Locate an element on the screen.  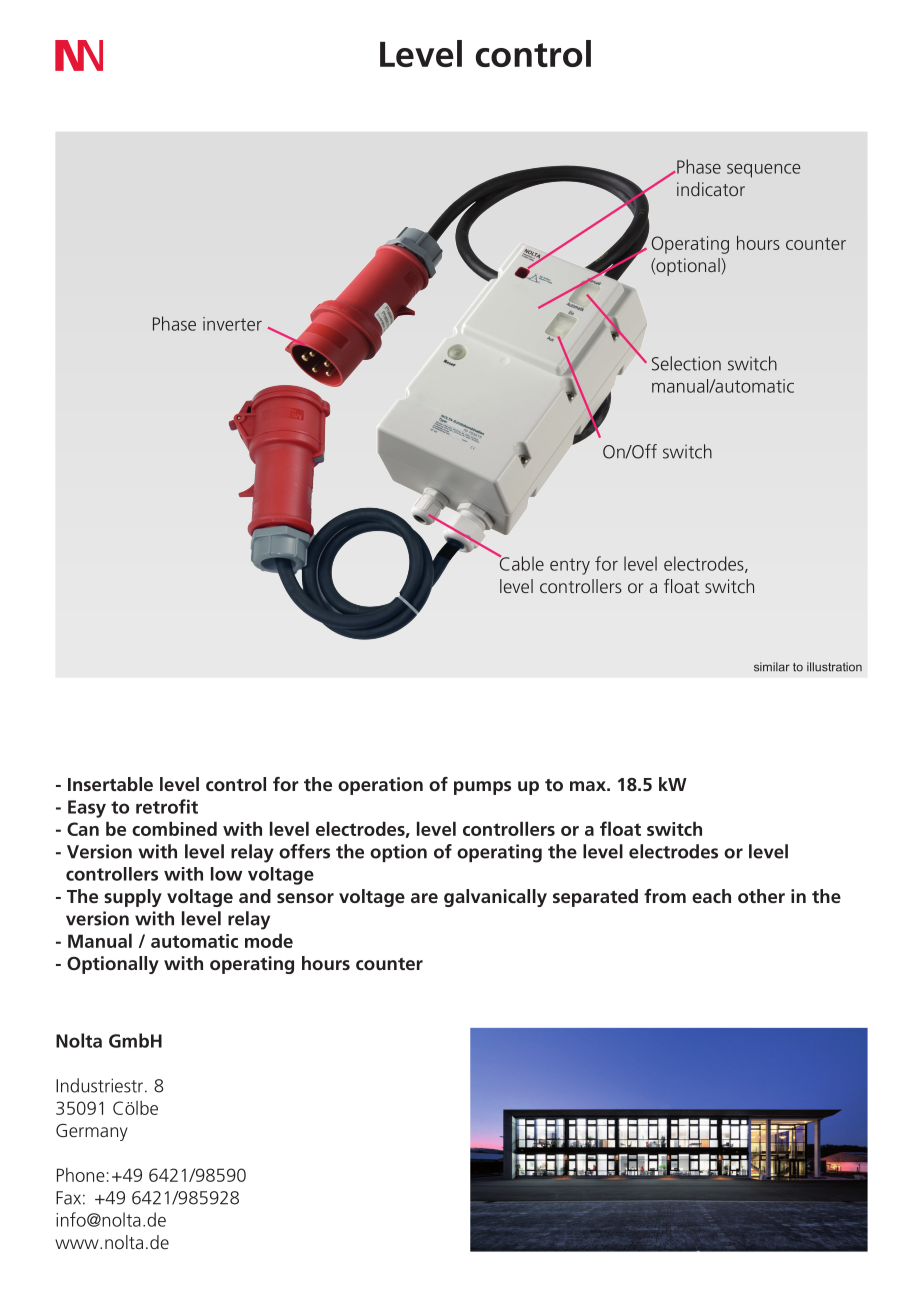
sequence is located at coordinates (764, 171).
